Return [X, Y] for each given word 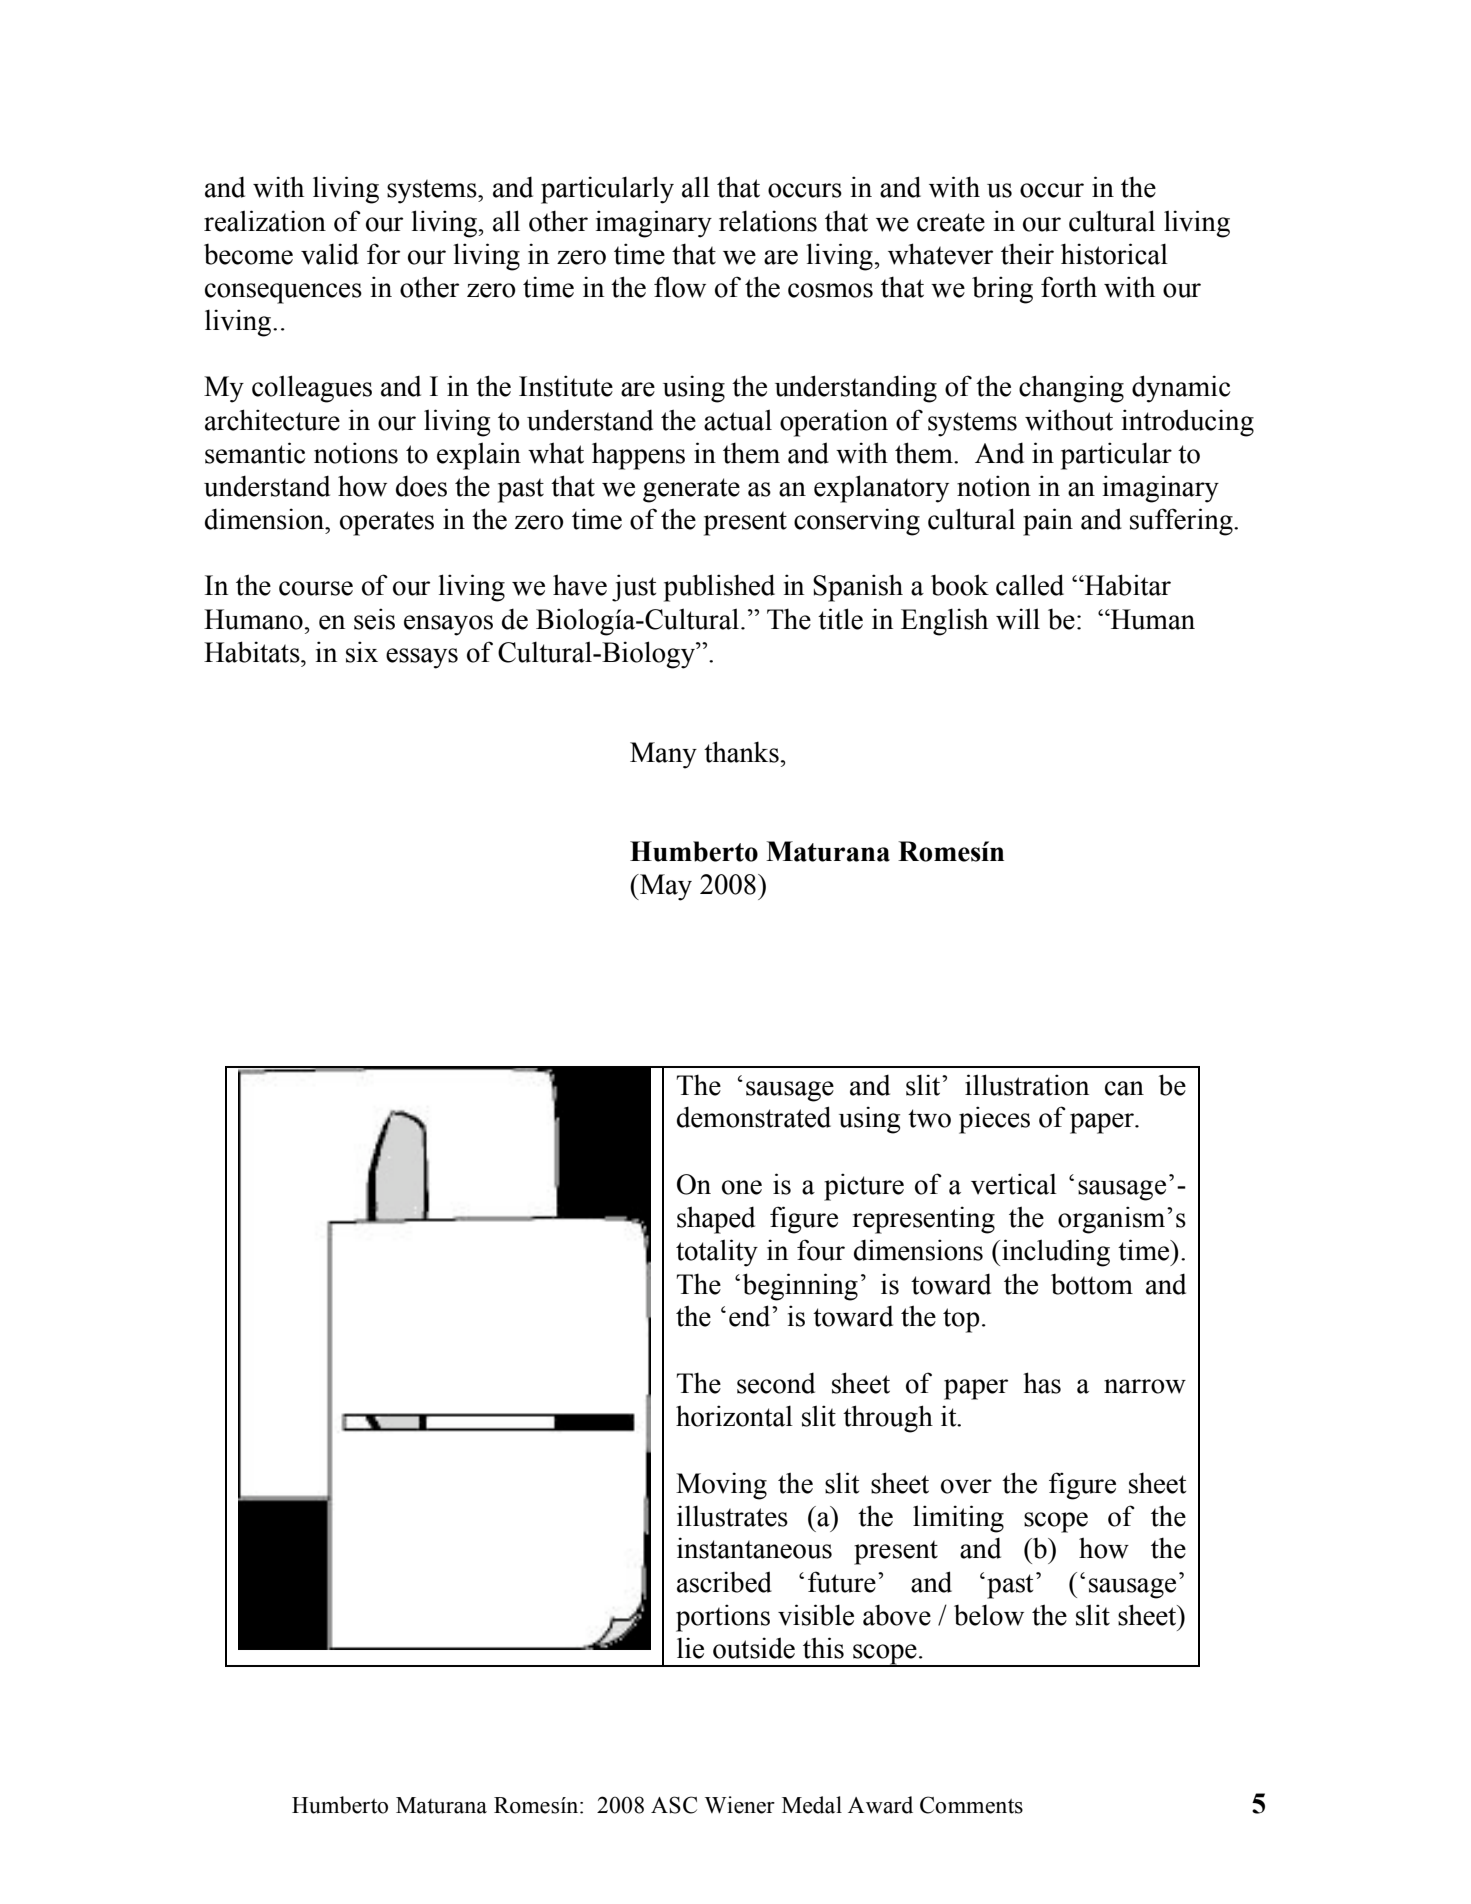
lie [690, 1648]
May [665, 887]
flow [680, 287]
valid [330, 254]
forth [1069, 287]
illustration [1027, 1085]
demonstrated [754, 1117]
